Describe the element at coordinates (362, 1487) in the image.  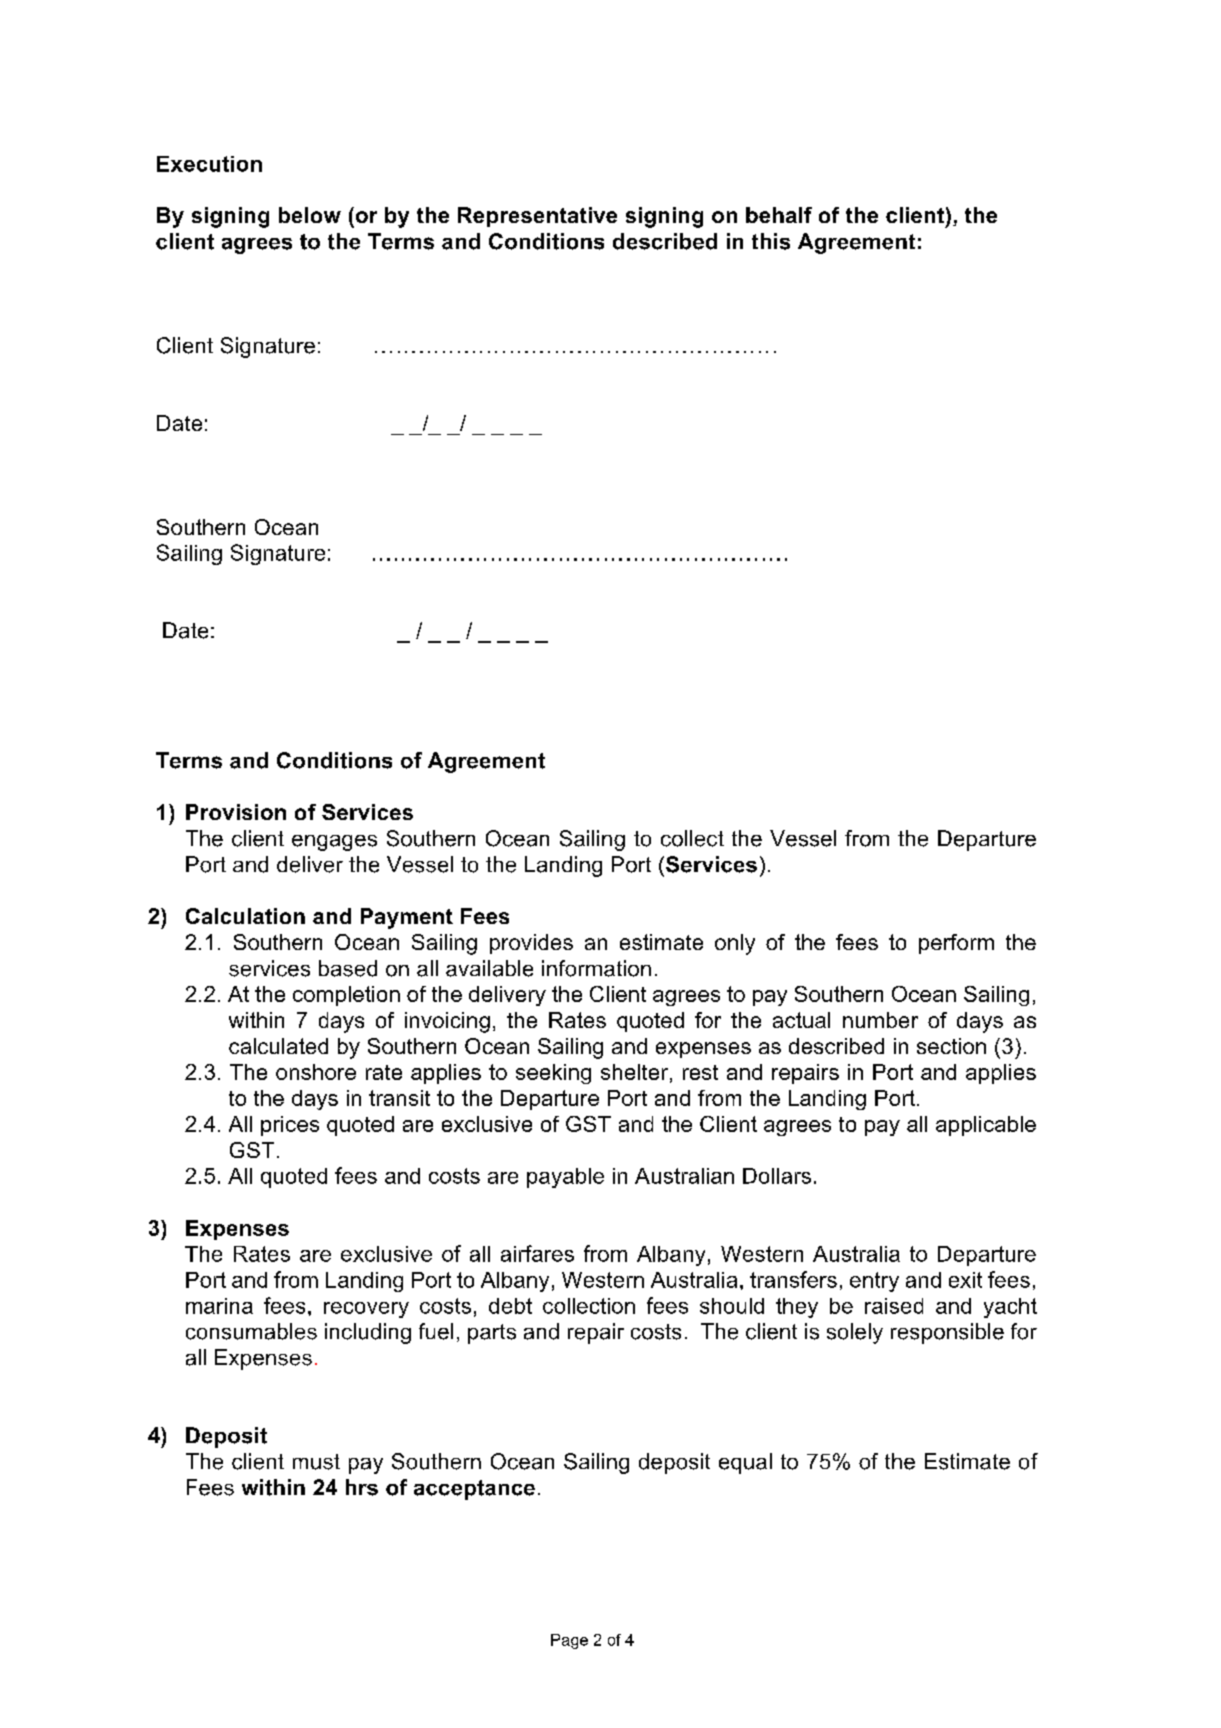
I see `hrs` at that location.
